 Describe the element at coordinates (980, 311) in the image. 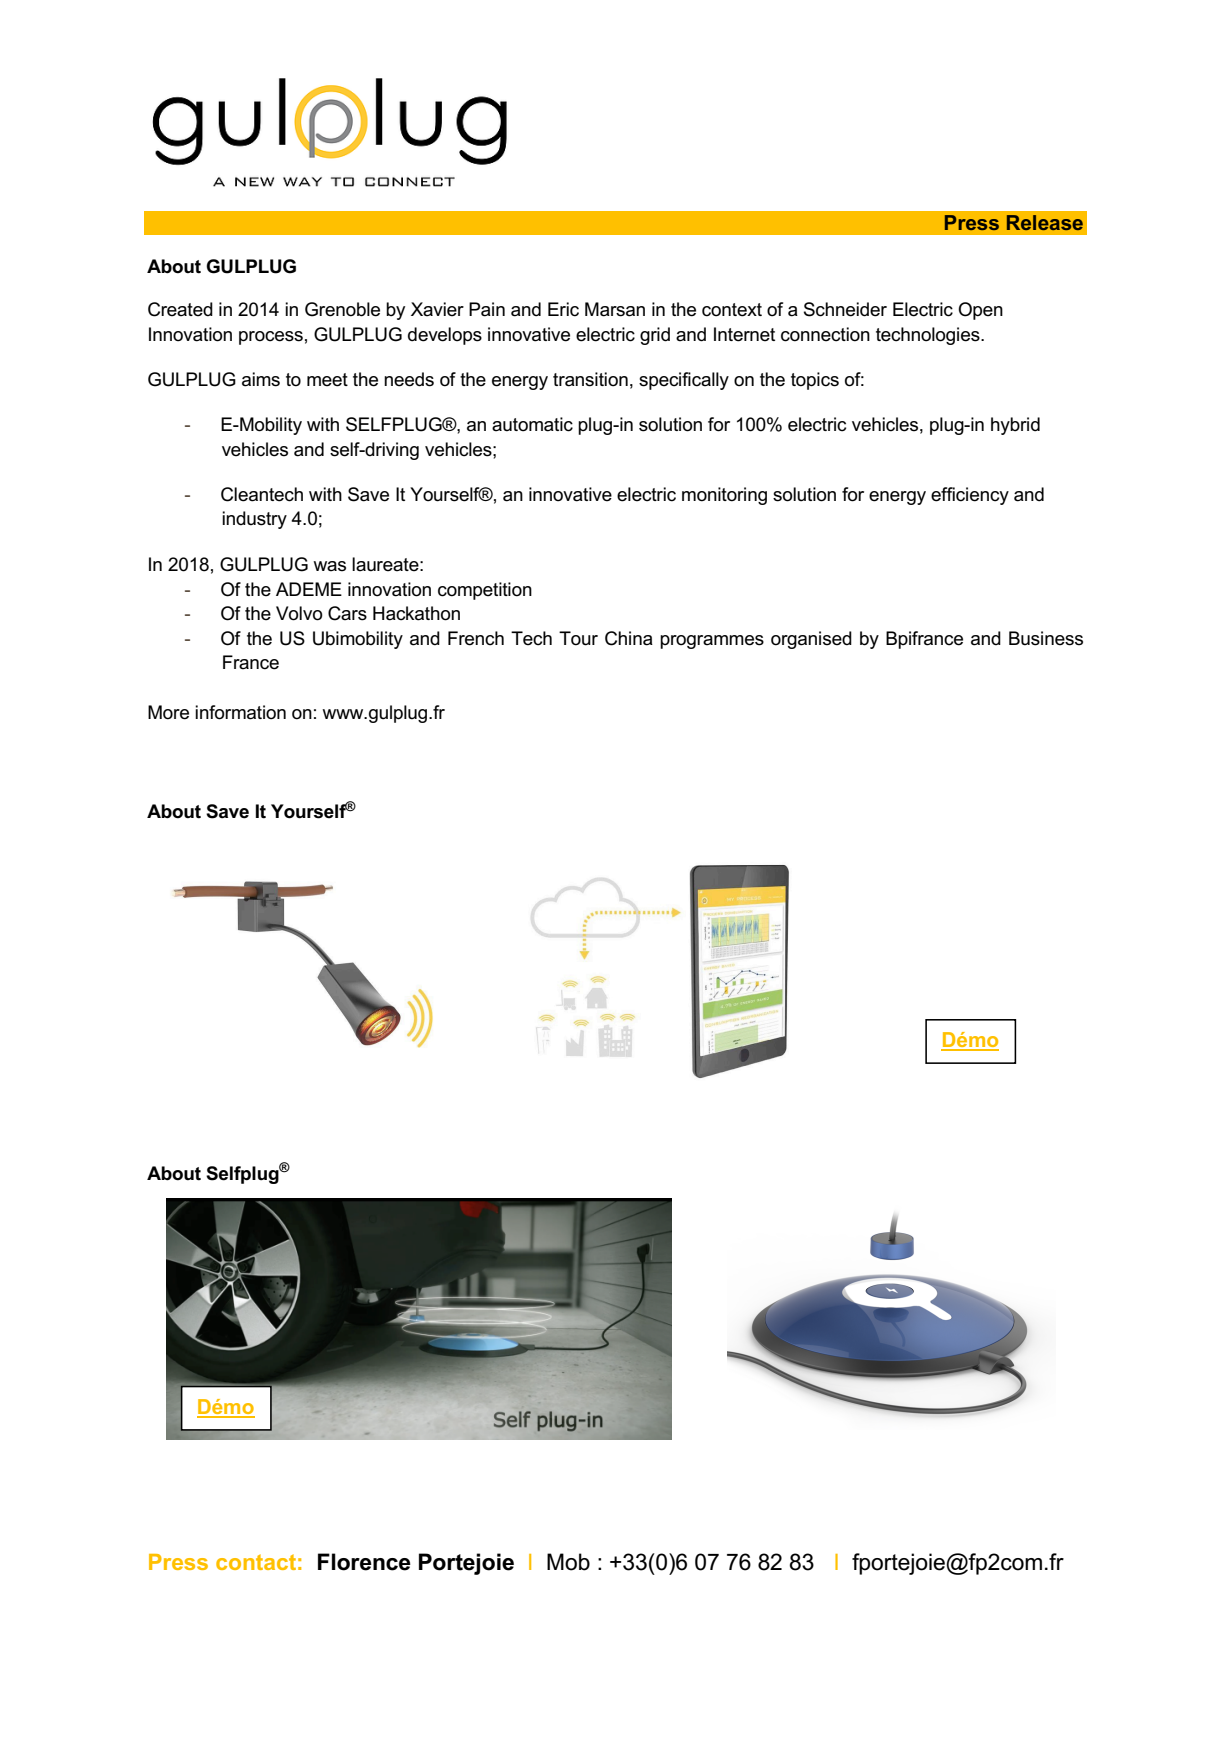

I see `Open` at that location.
